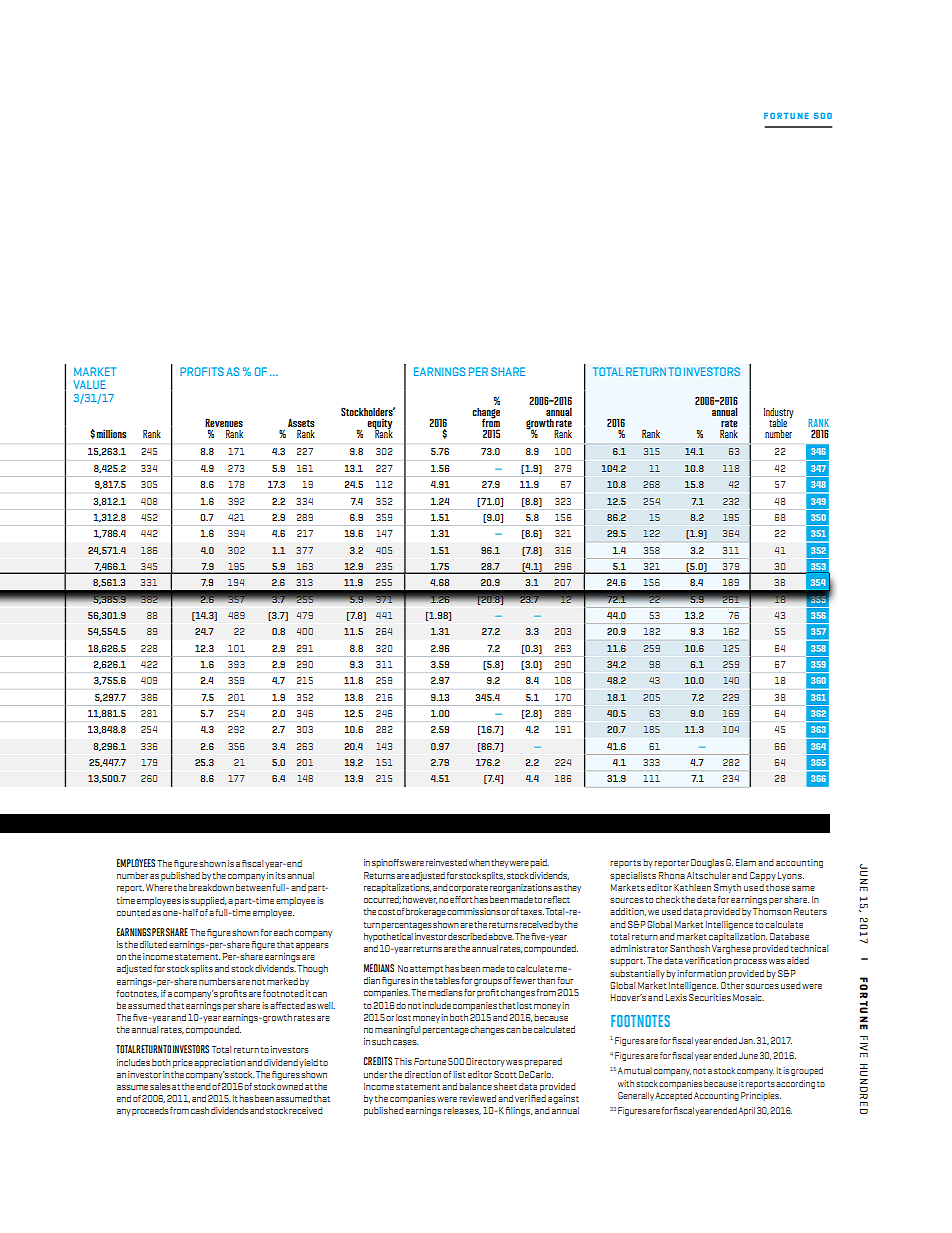 The width and height of the screenshot is (952, 1233). Describe the element at coordinates (90, 384) in the screenshot. I see `VALUE` at that location.
